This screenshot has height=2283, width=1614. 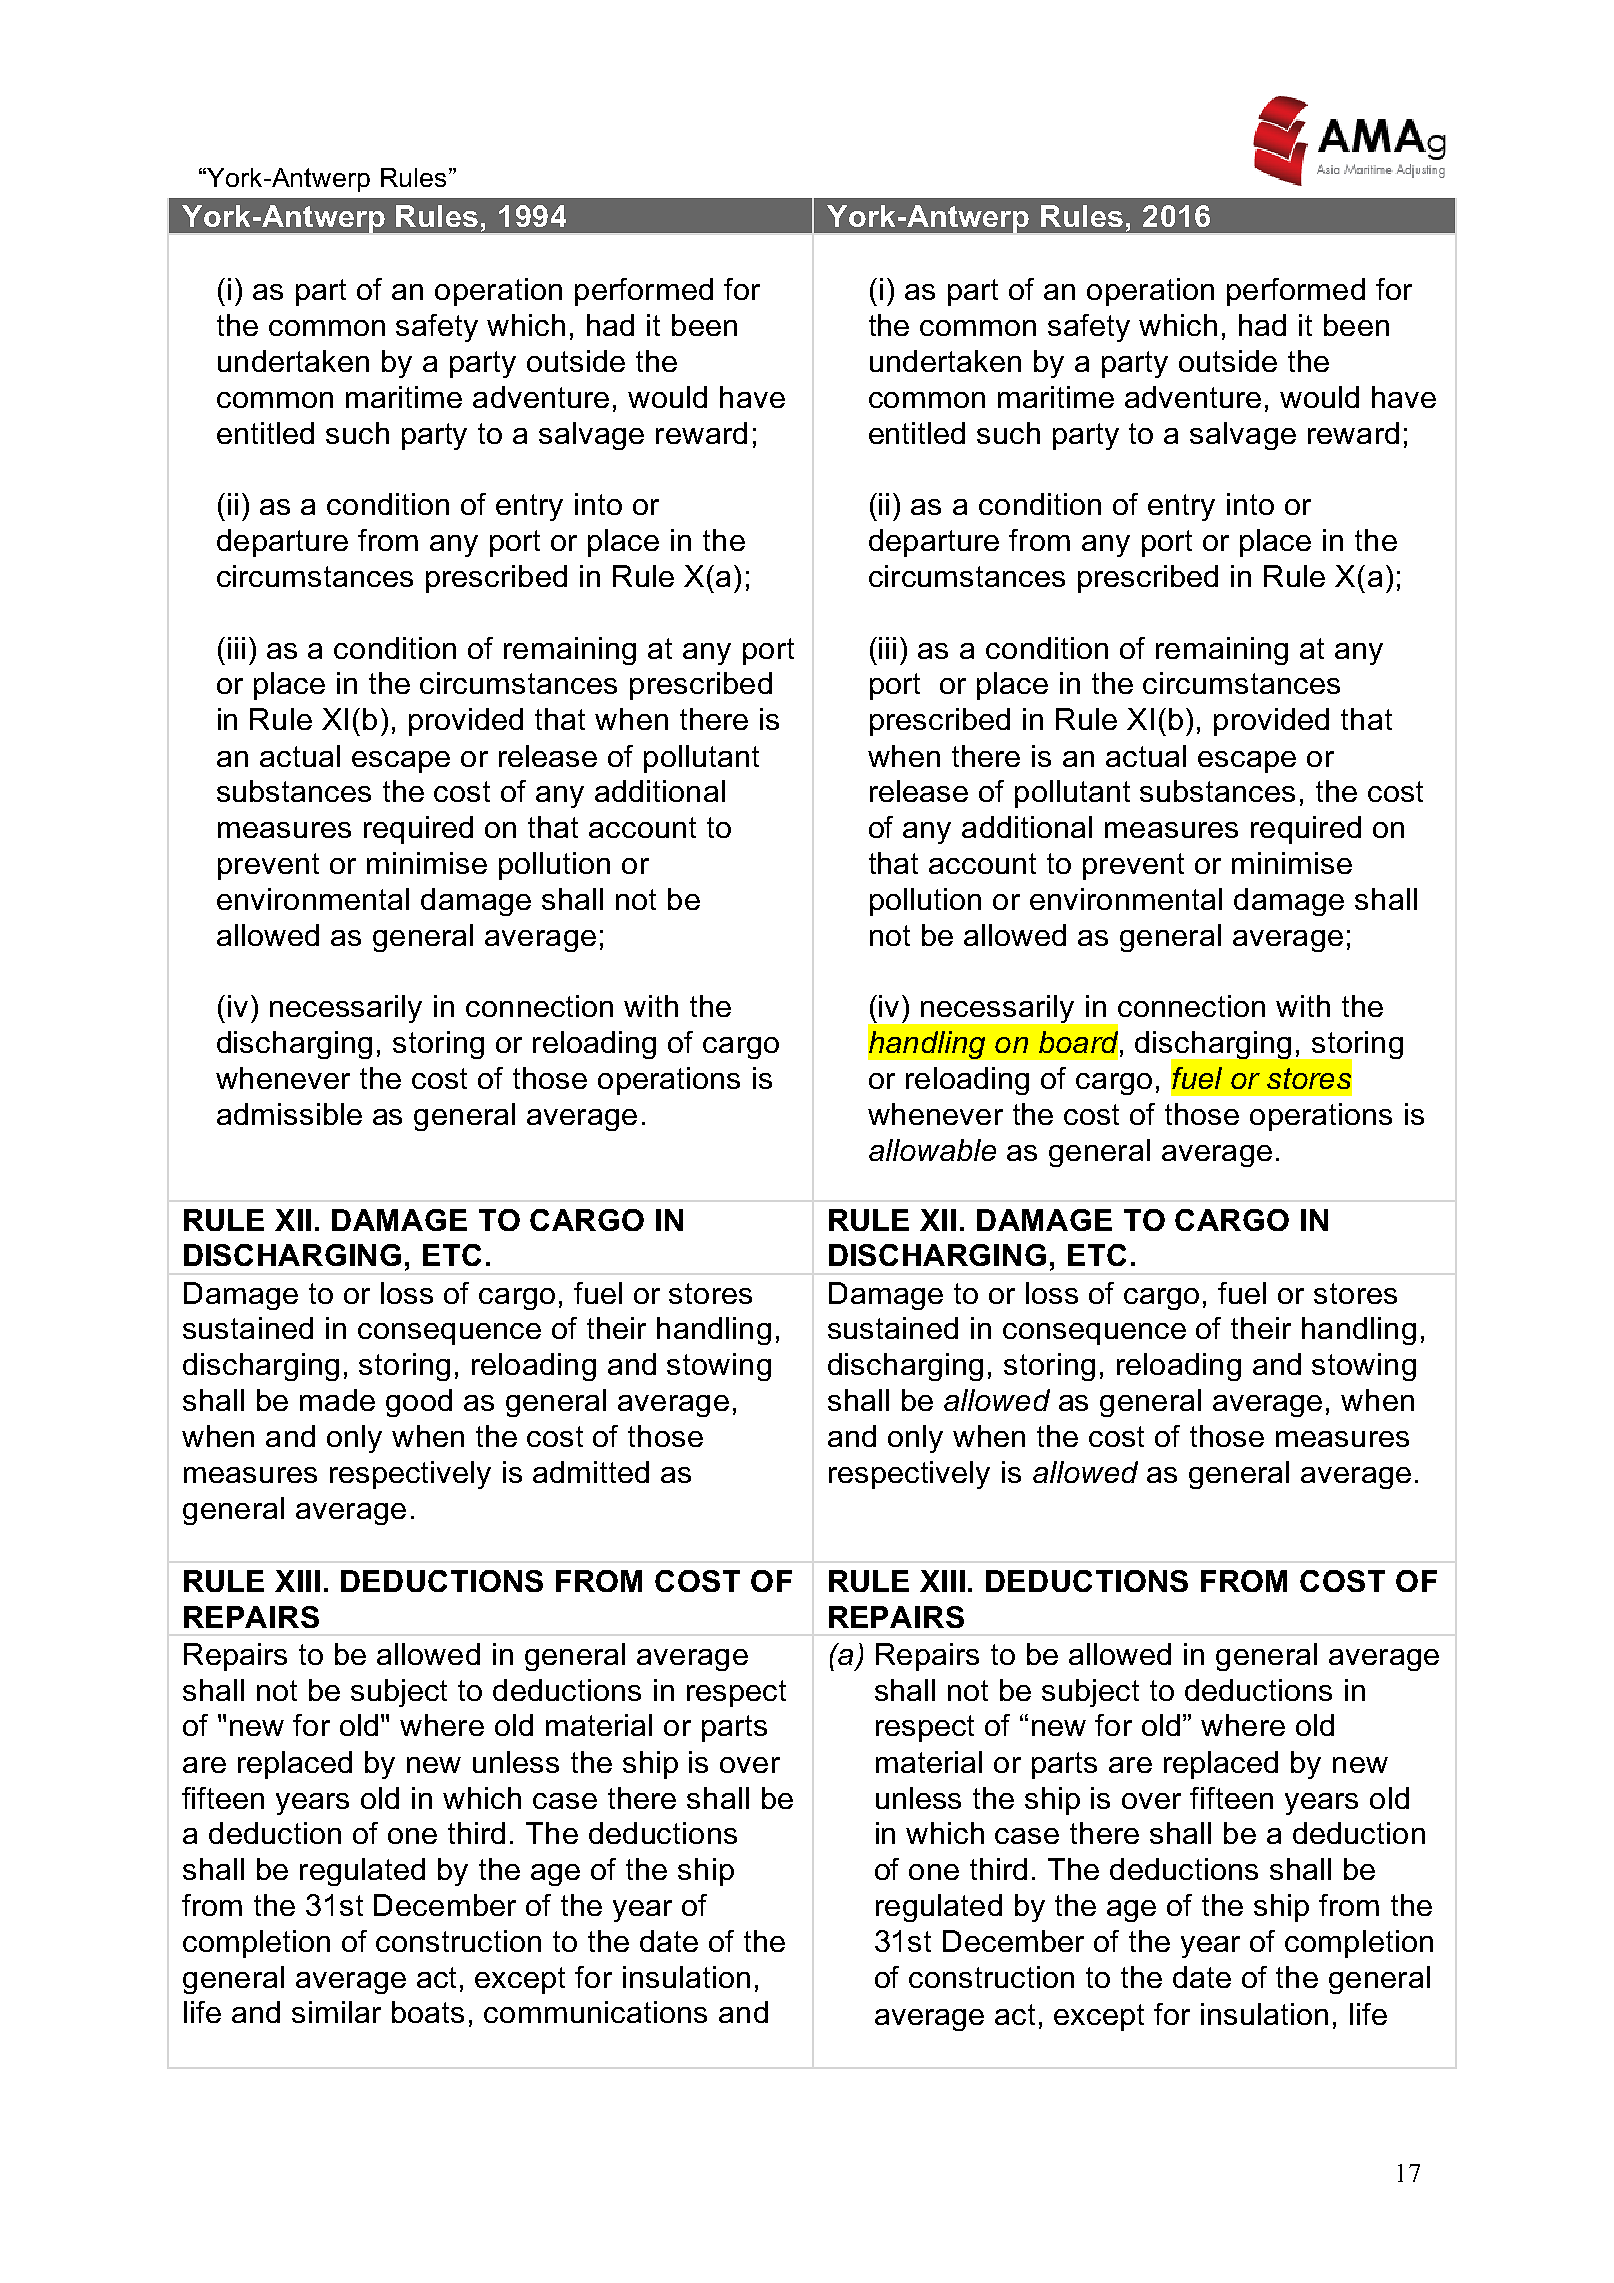 I want to click on boats, so click(x=428, y=2012).
